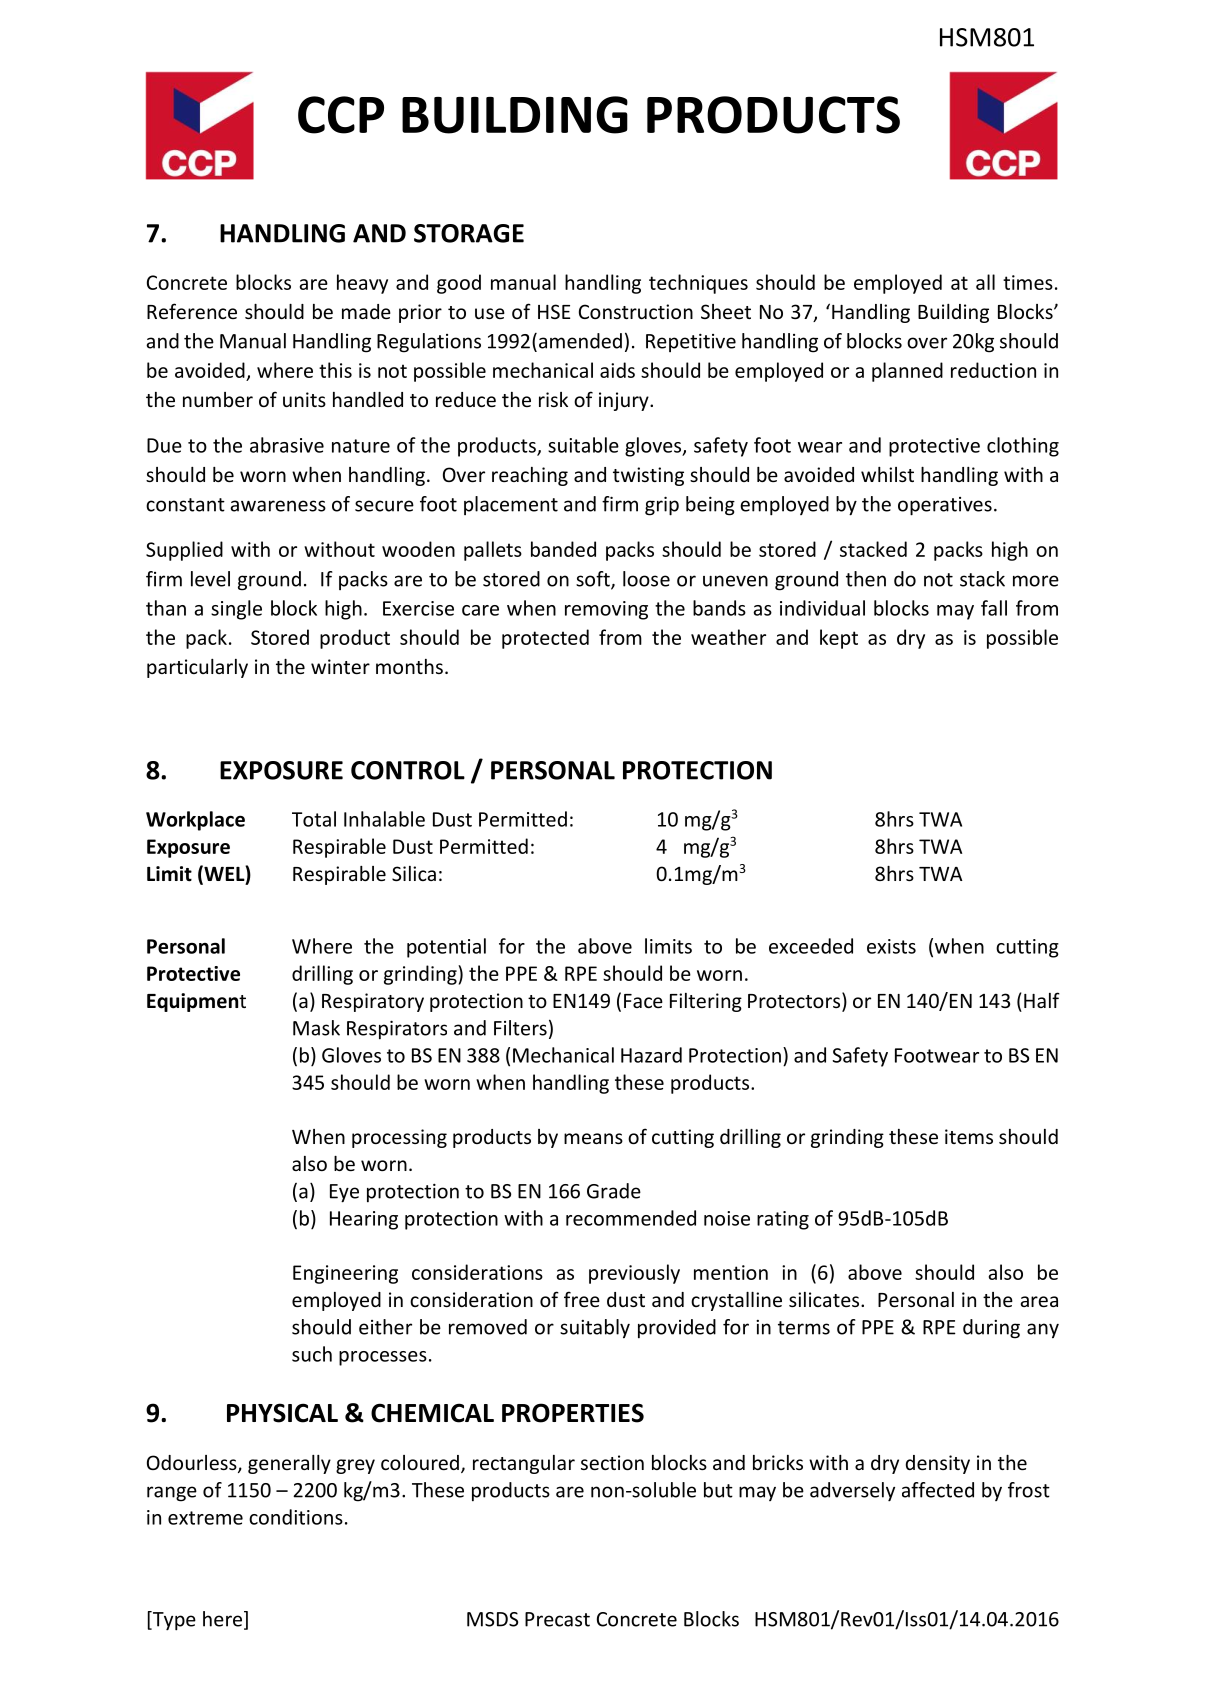  I want to click on Precast, so click(557, 1619).
